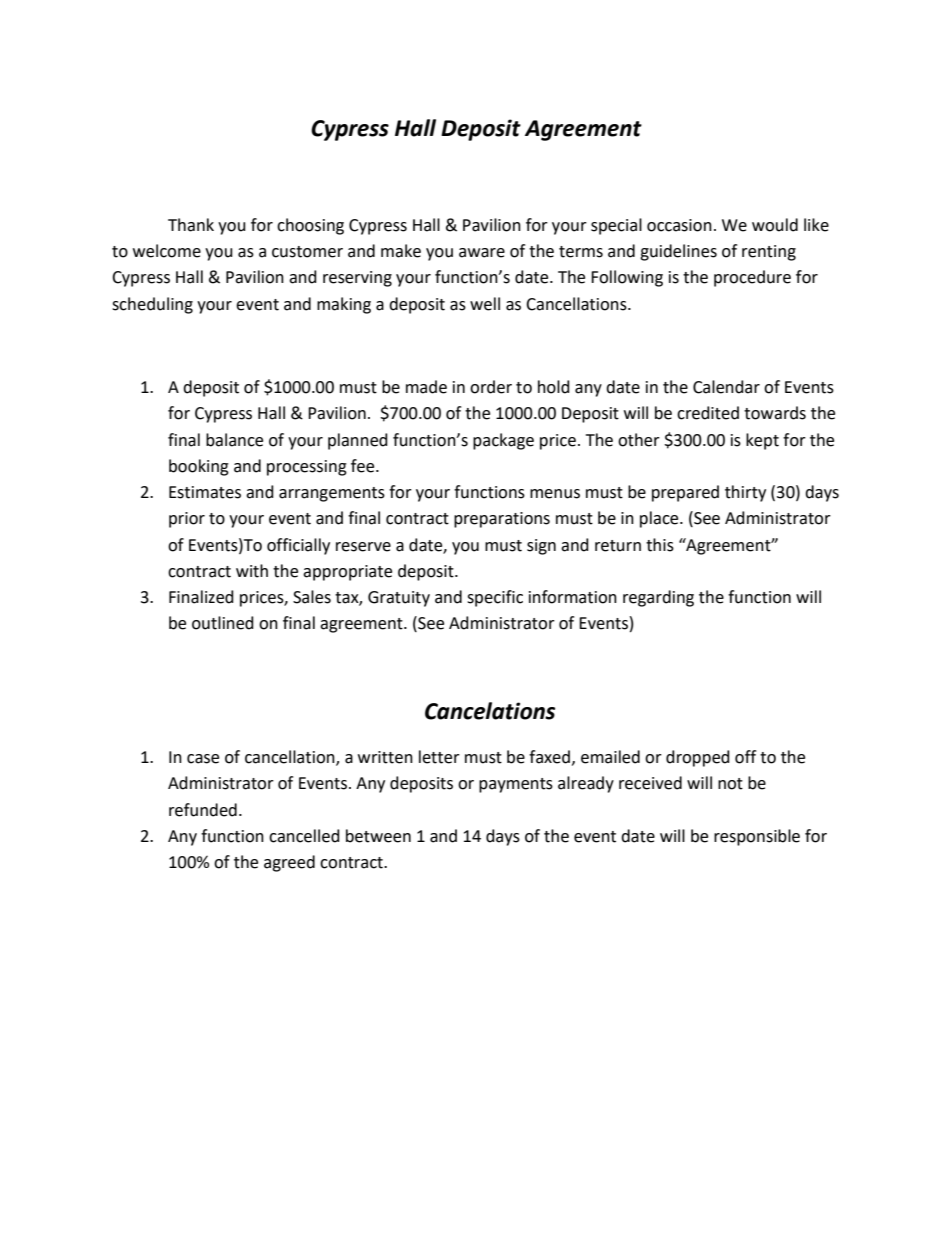 The height and width of the screenshot is (1233, 952). I want to click on order, so click(491, 387).
